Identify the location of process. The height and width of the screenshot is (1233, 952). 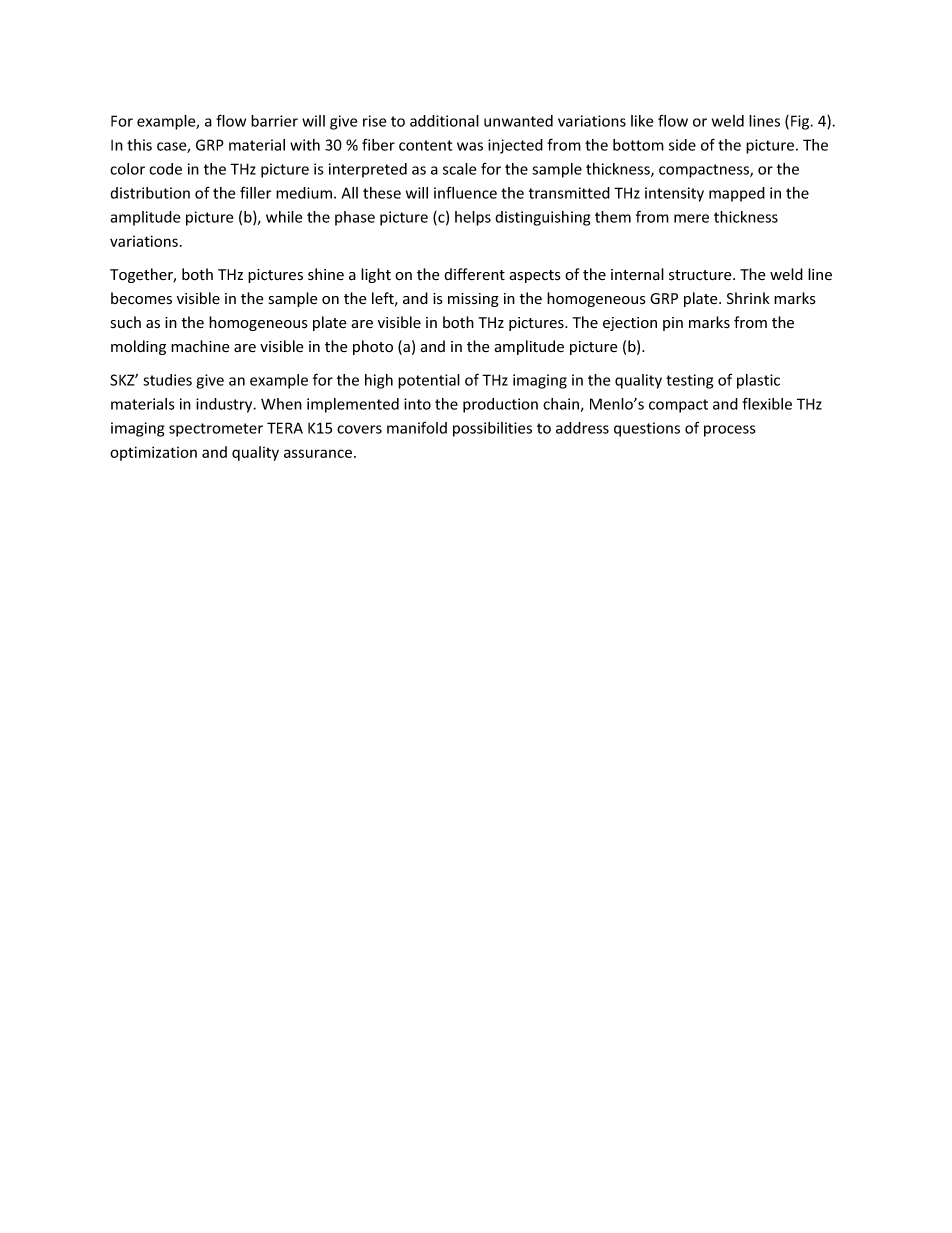
(730, 431).
